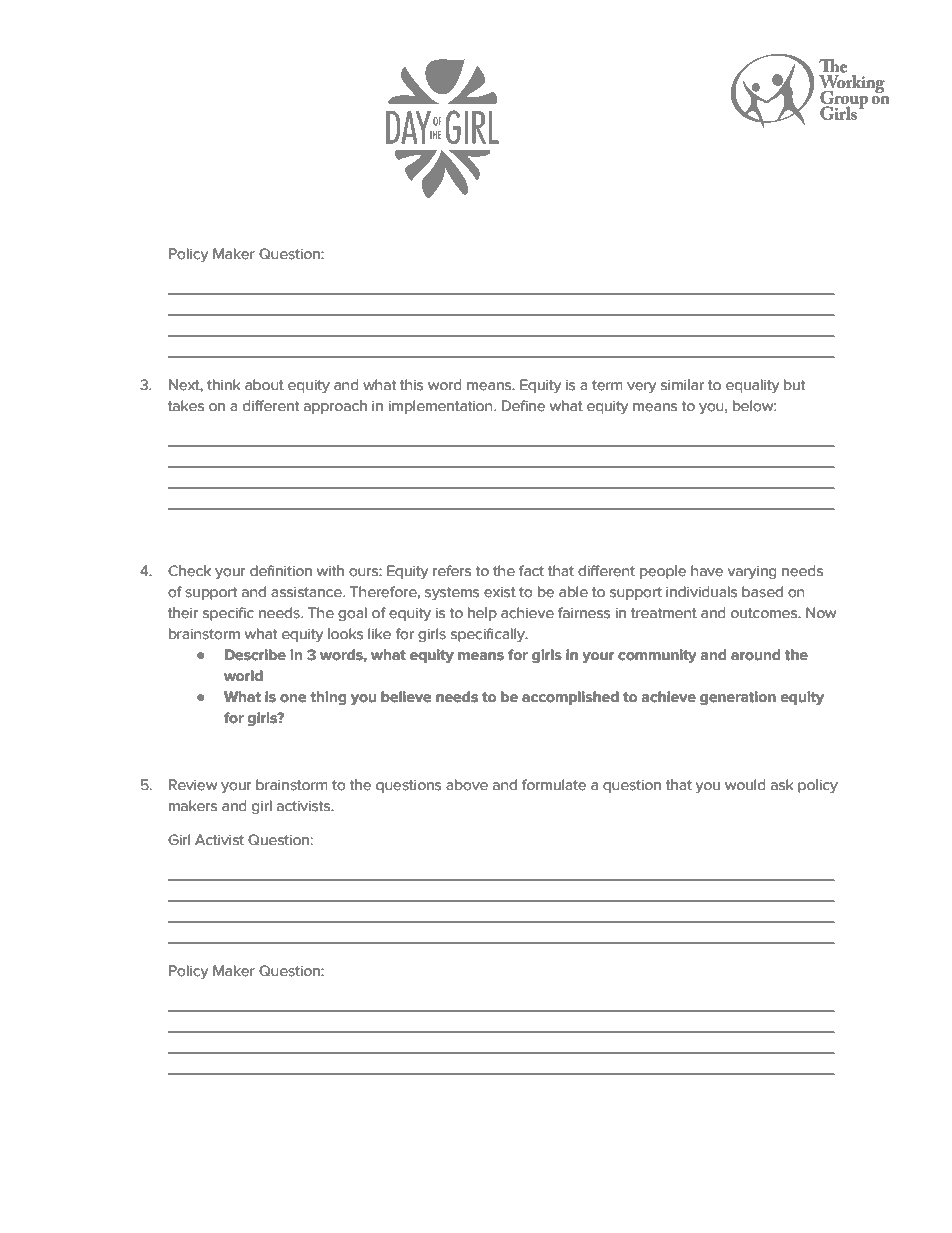 This document has height=1233, width=952. I want to click on have, so click(707, 571).
